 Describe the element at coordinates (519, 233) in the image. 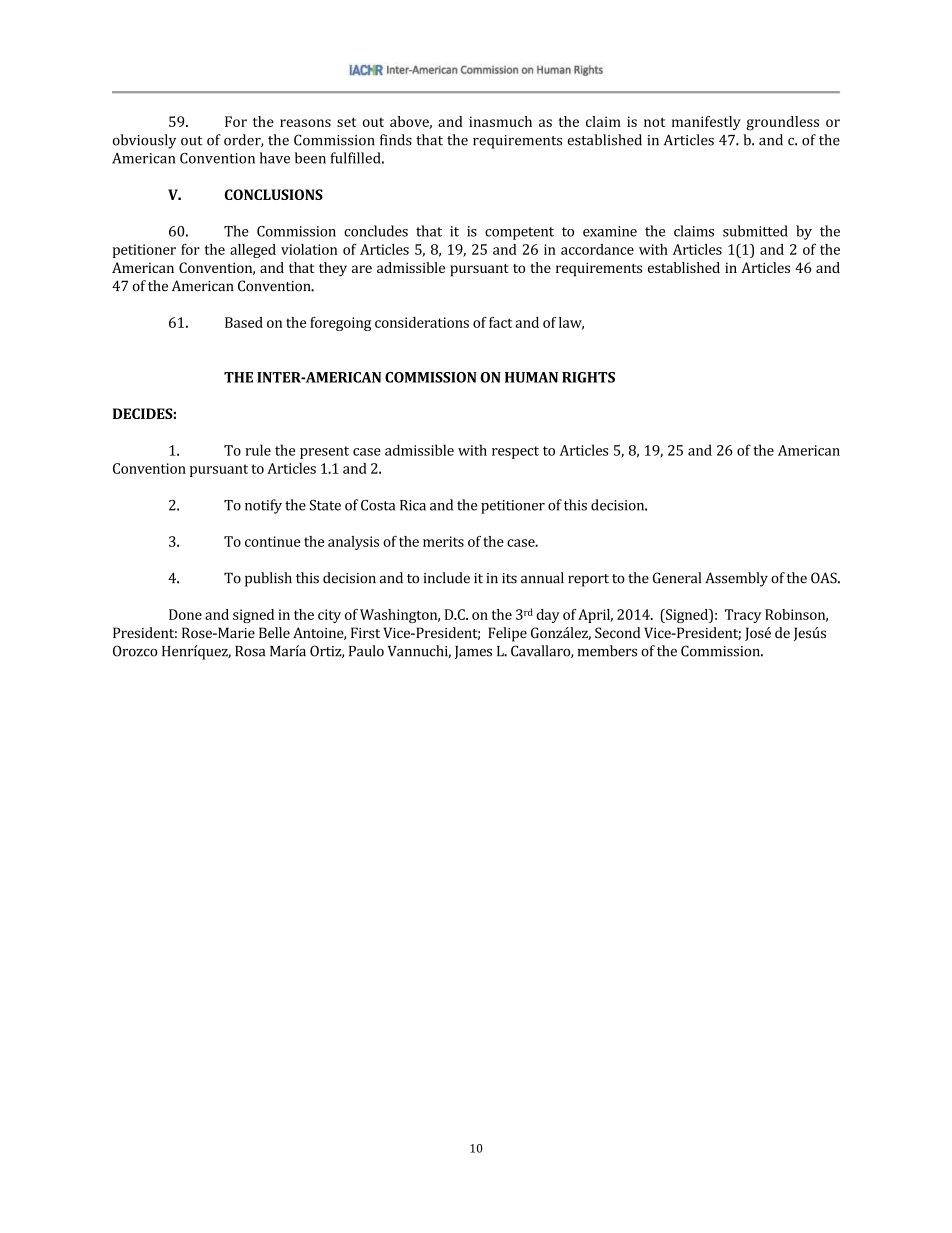

I see `competent` at that location.
